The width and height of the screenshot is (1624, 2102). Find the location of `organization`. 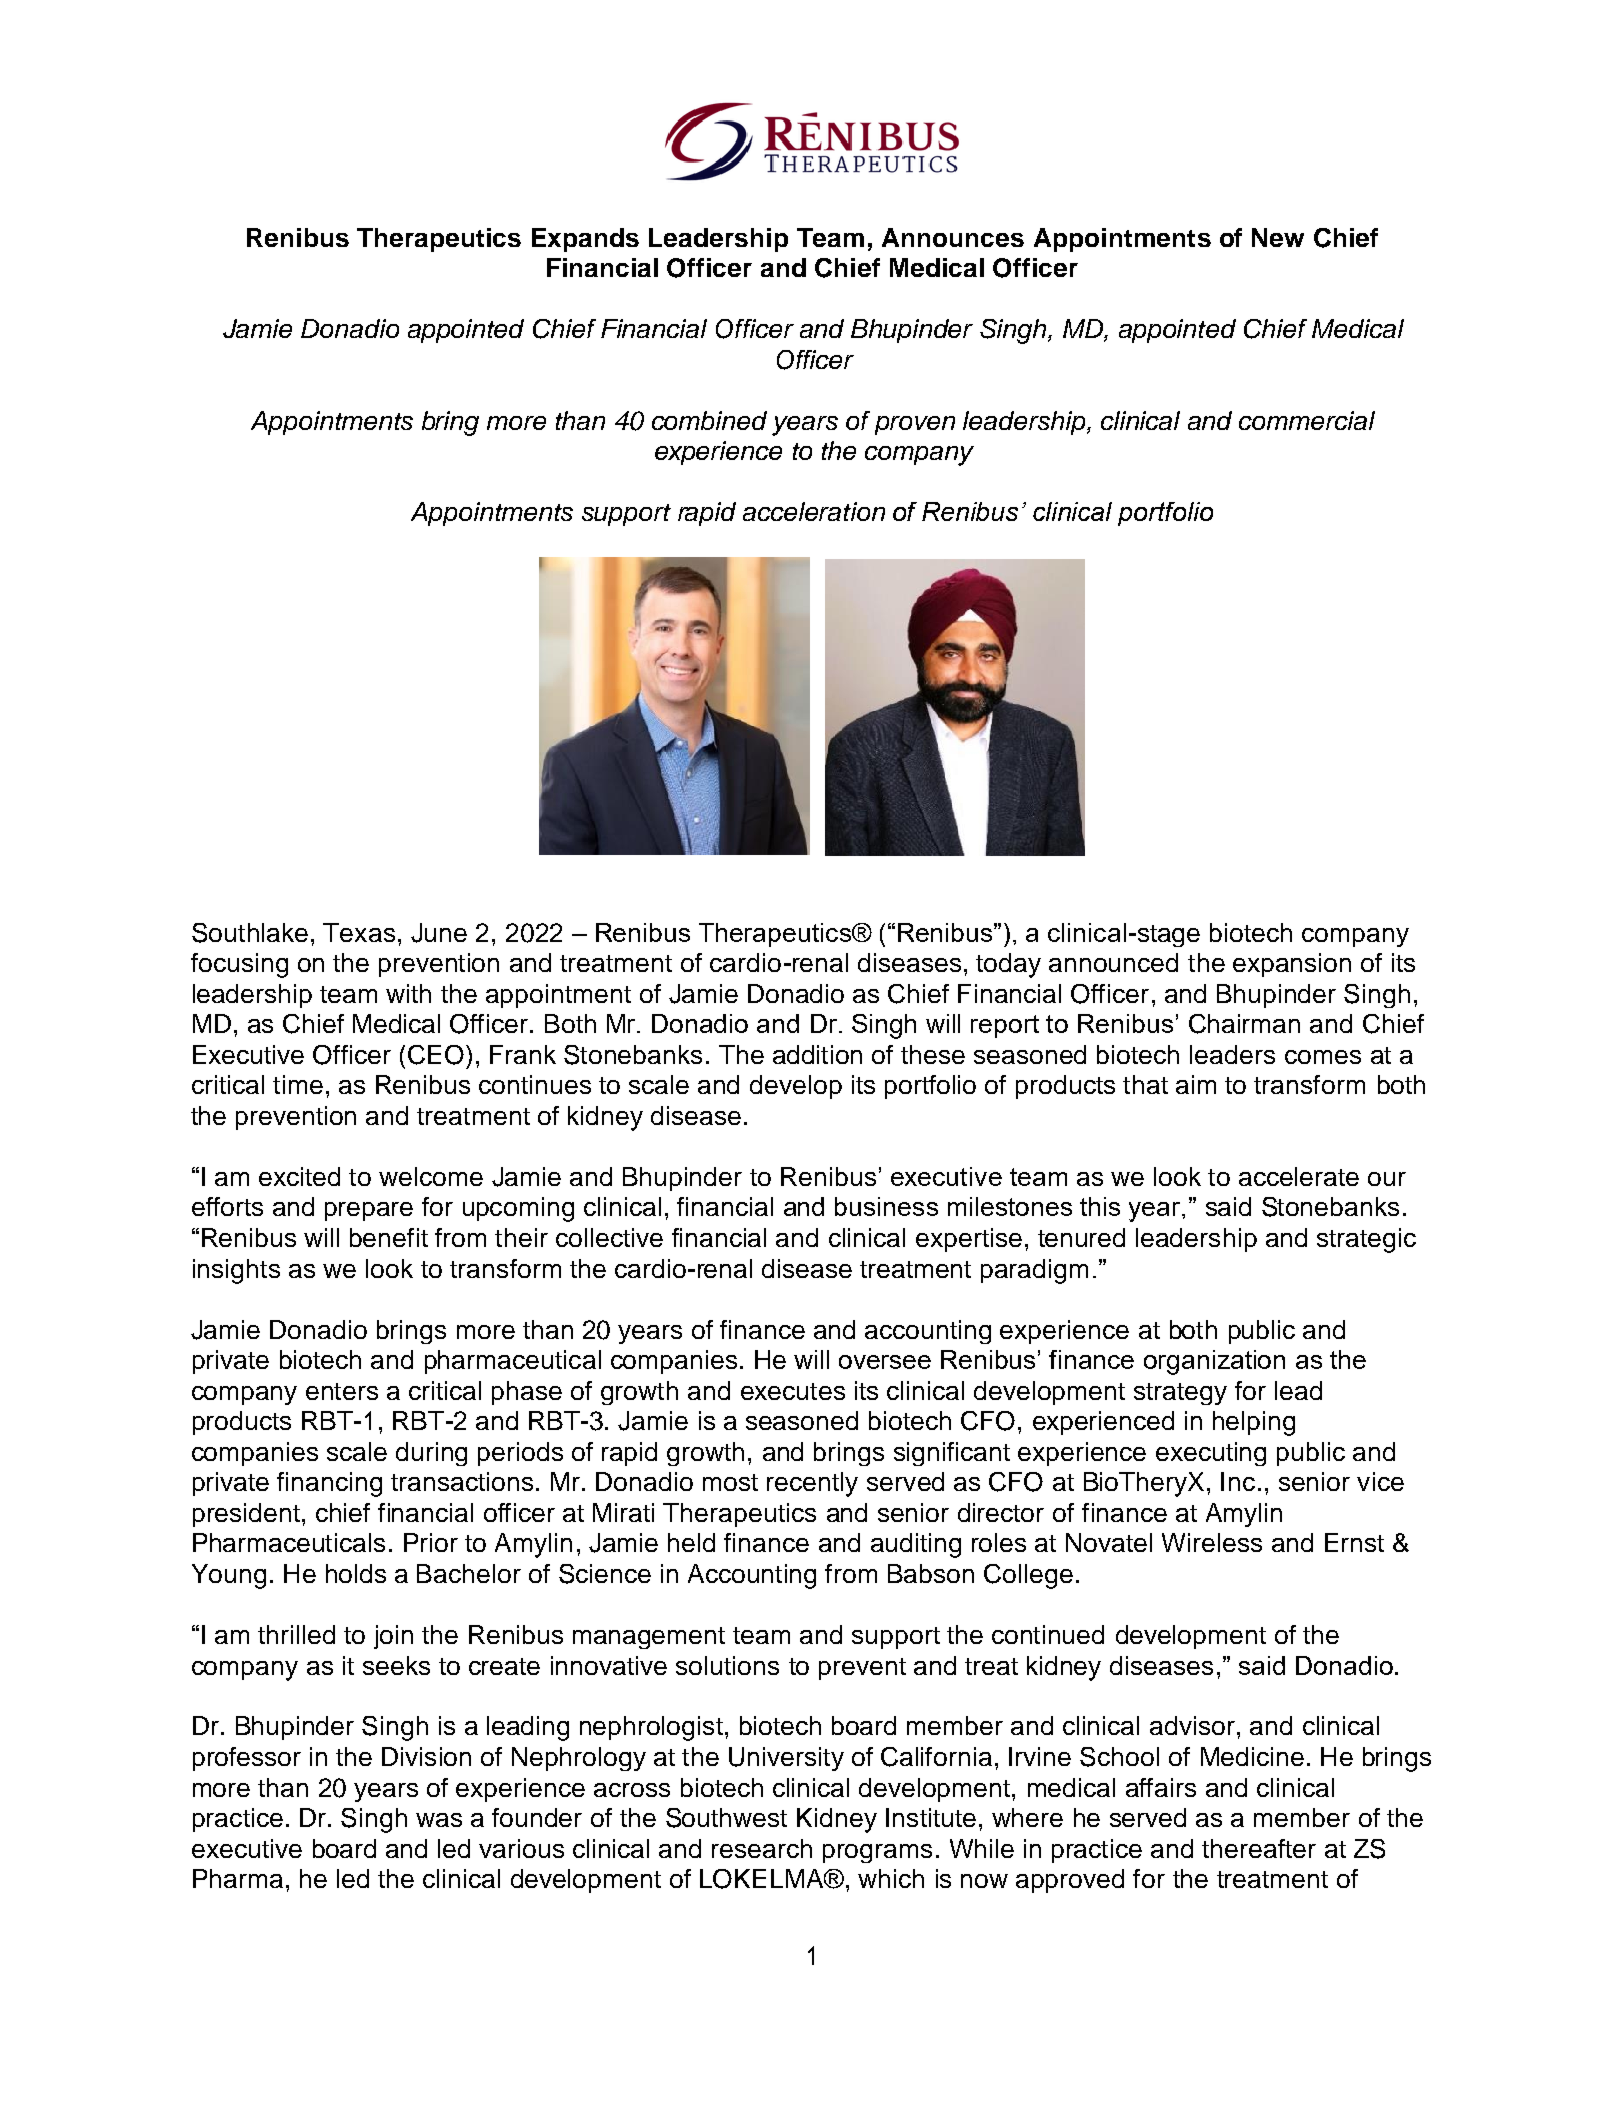

organization is located at coordinates (1214, 1362).
